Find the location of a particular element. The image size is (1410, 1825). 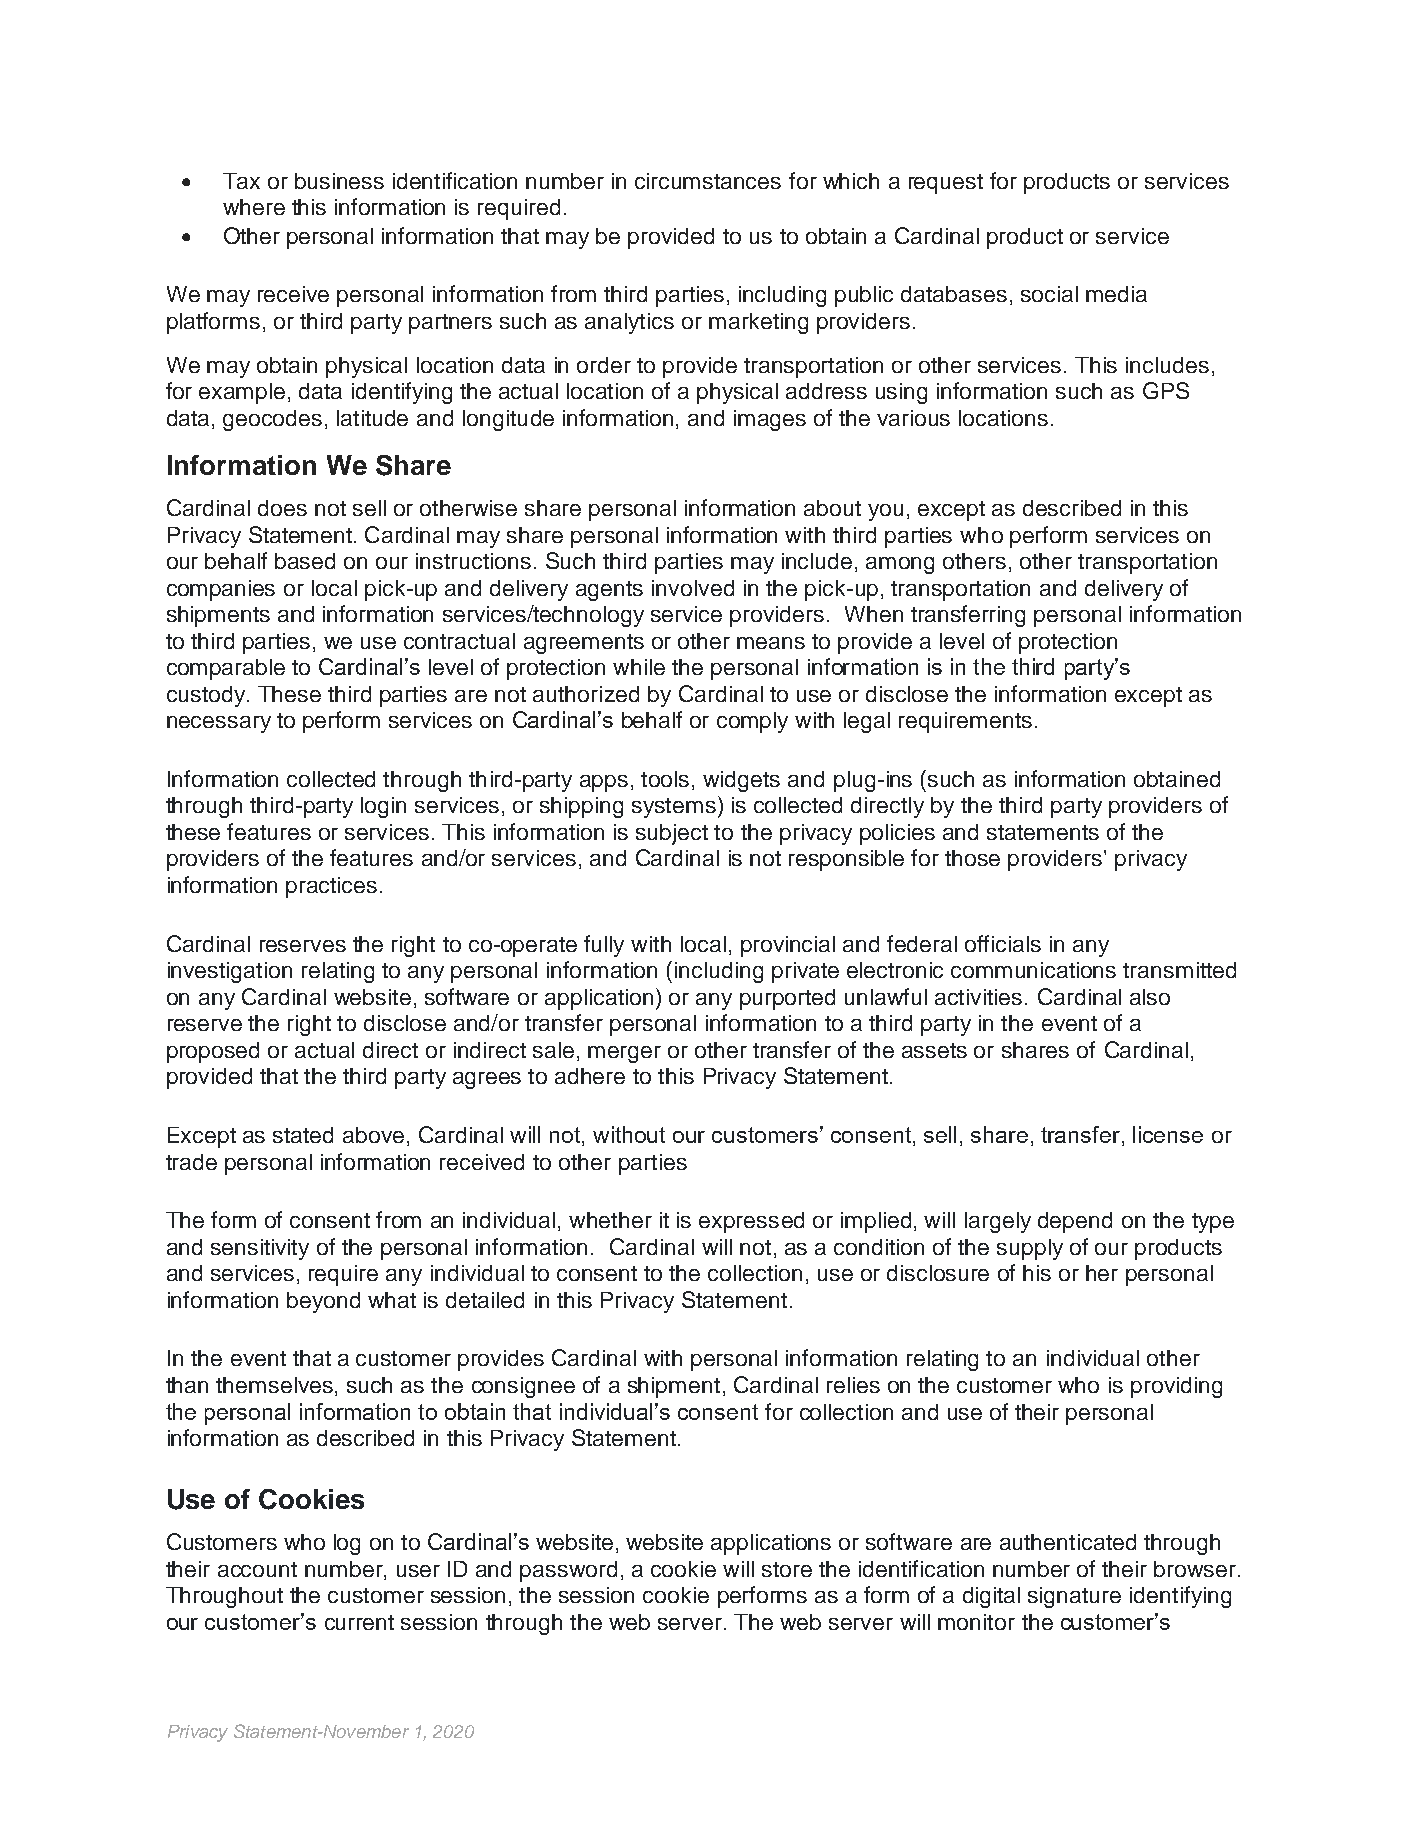

sensitivity is located at coordinates (260, 1249).
